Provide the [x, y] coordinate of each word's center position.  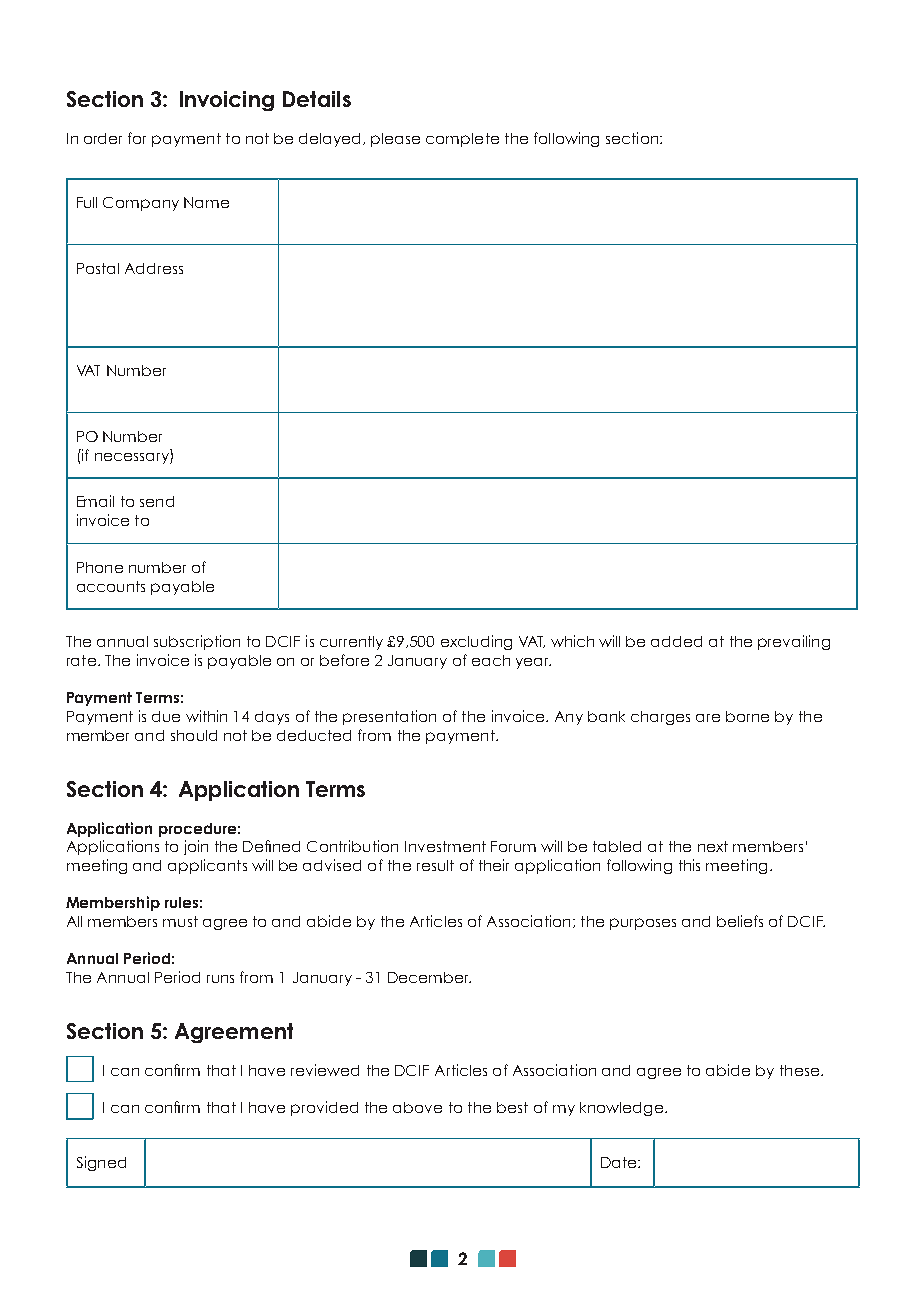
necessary [133, 456]
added [676, 641]
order [103, 138]
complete [462, 140]
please [395, 140]
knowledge [623, 1109]
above [417, 1107]
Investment [445, 846]
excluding [476, 642]
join [196, 847]
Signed [101, 1163]
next [713, 846]
